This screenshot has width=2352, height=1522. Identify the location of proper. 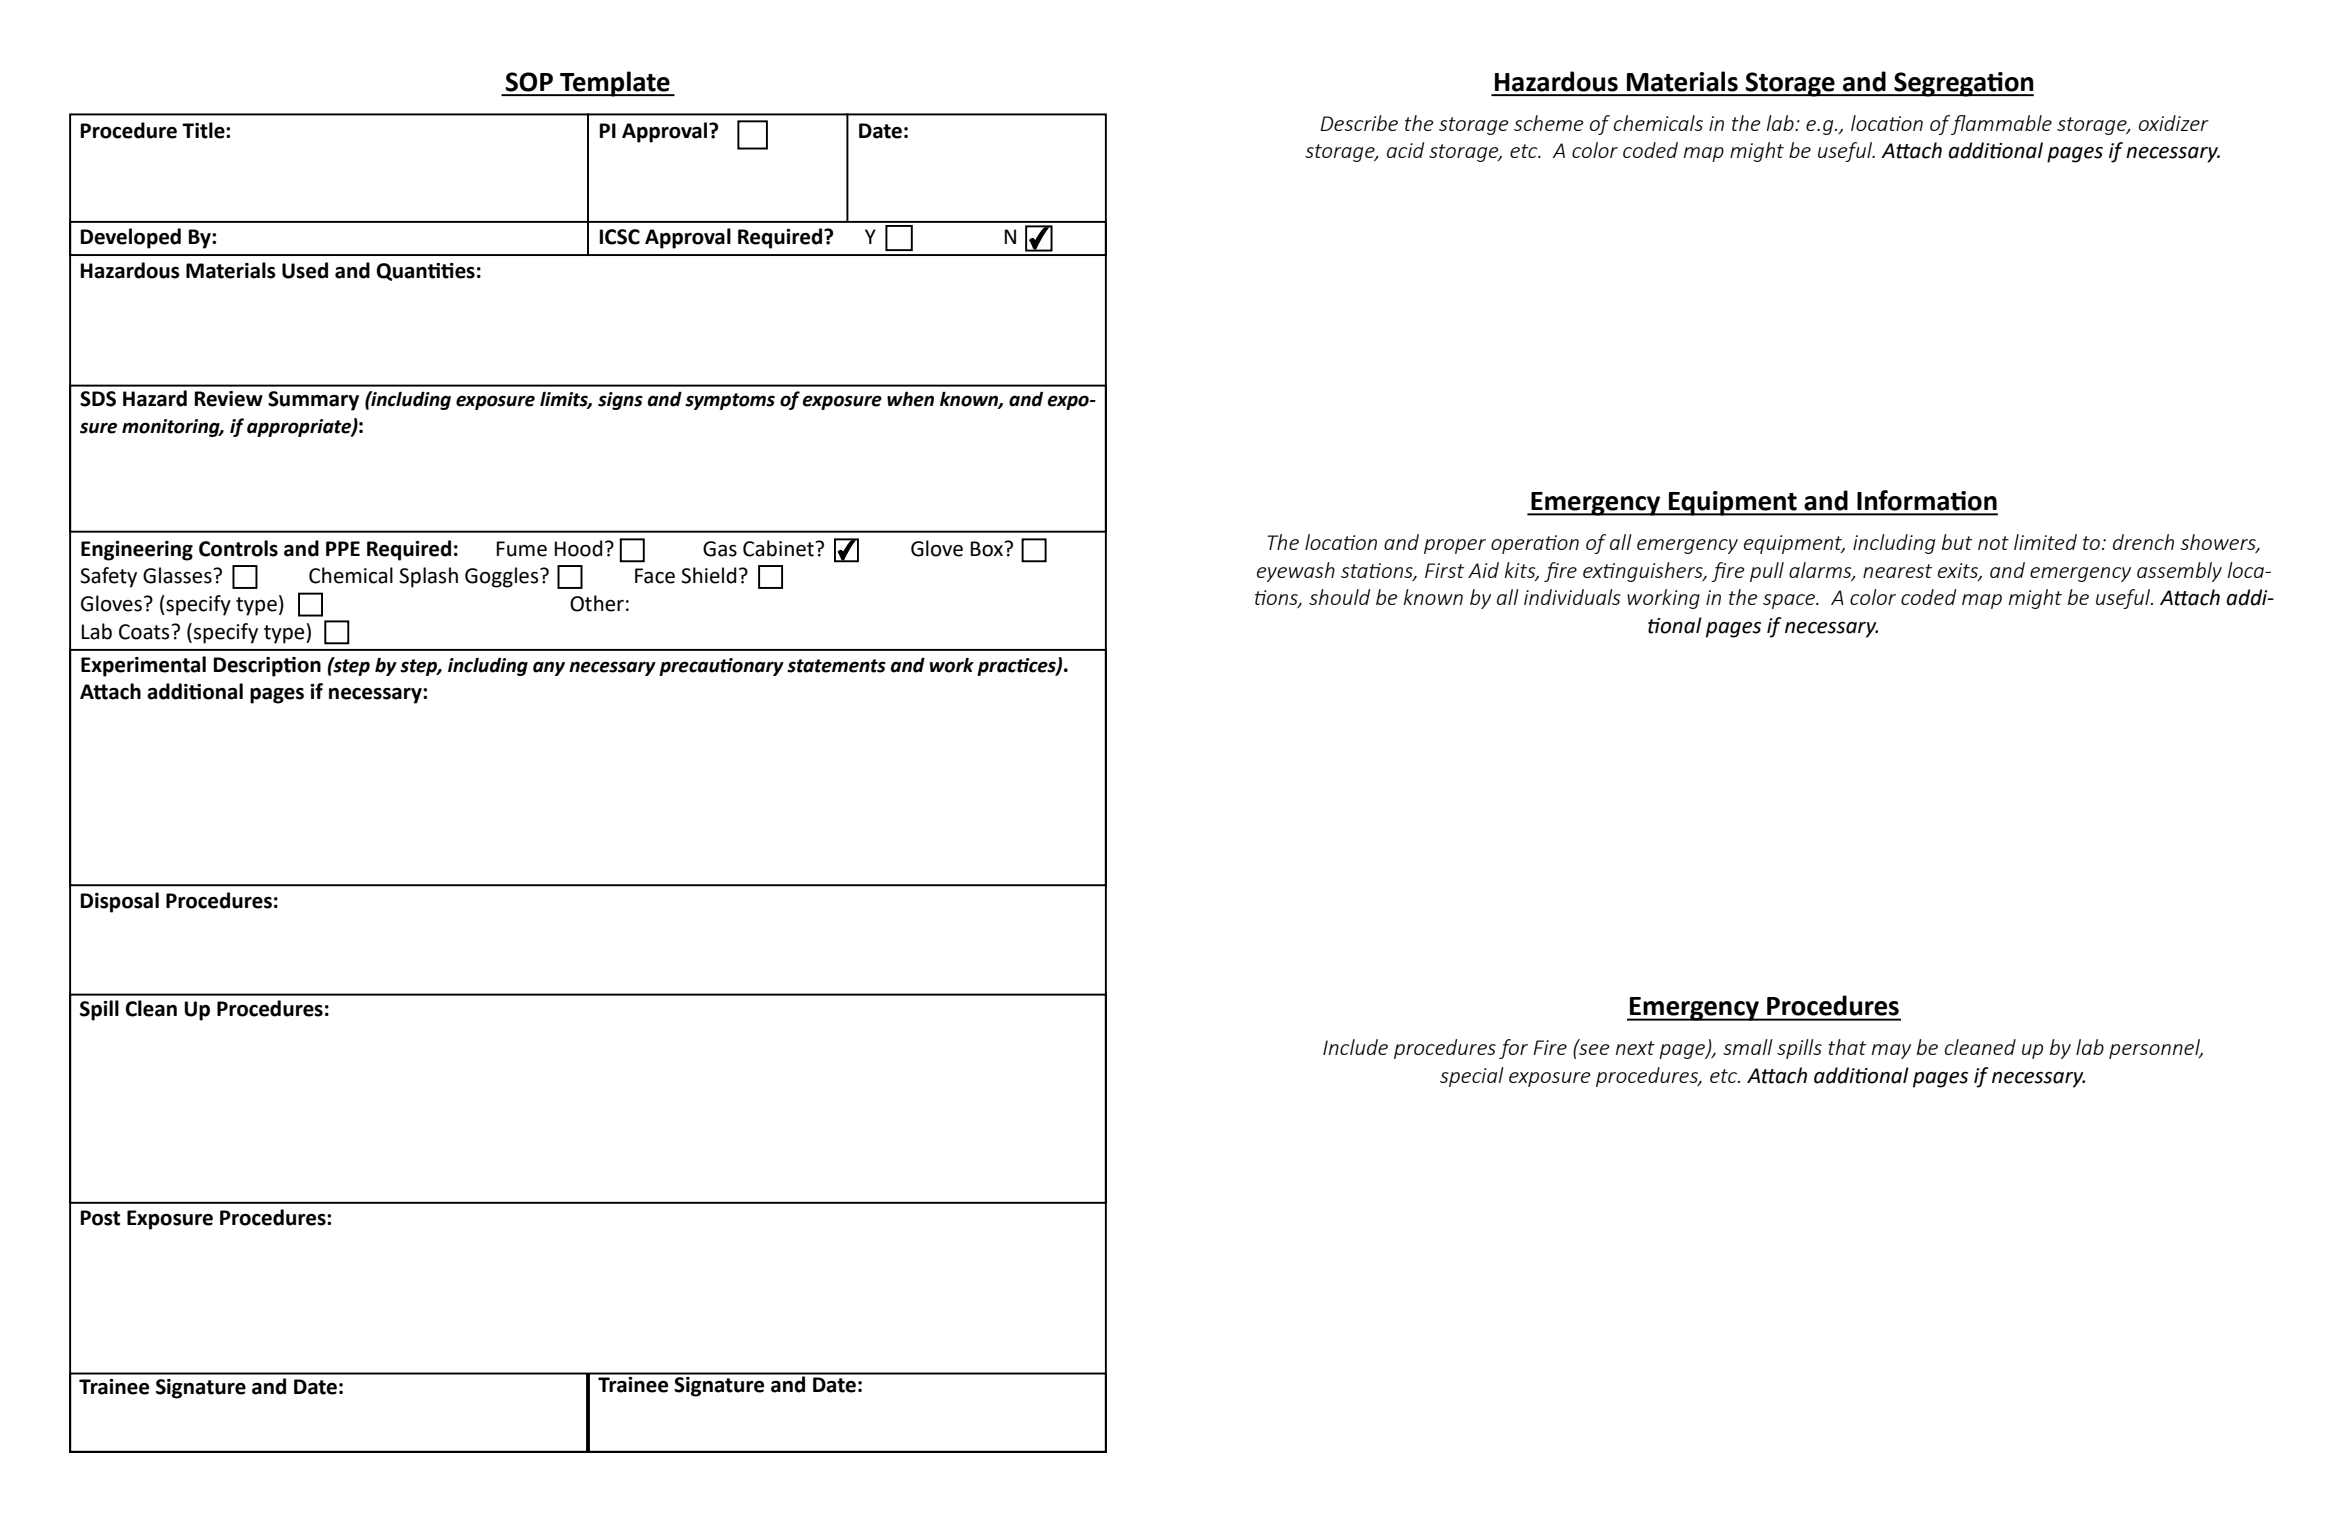
(1455, 546).
